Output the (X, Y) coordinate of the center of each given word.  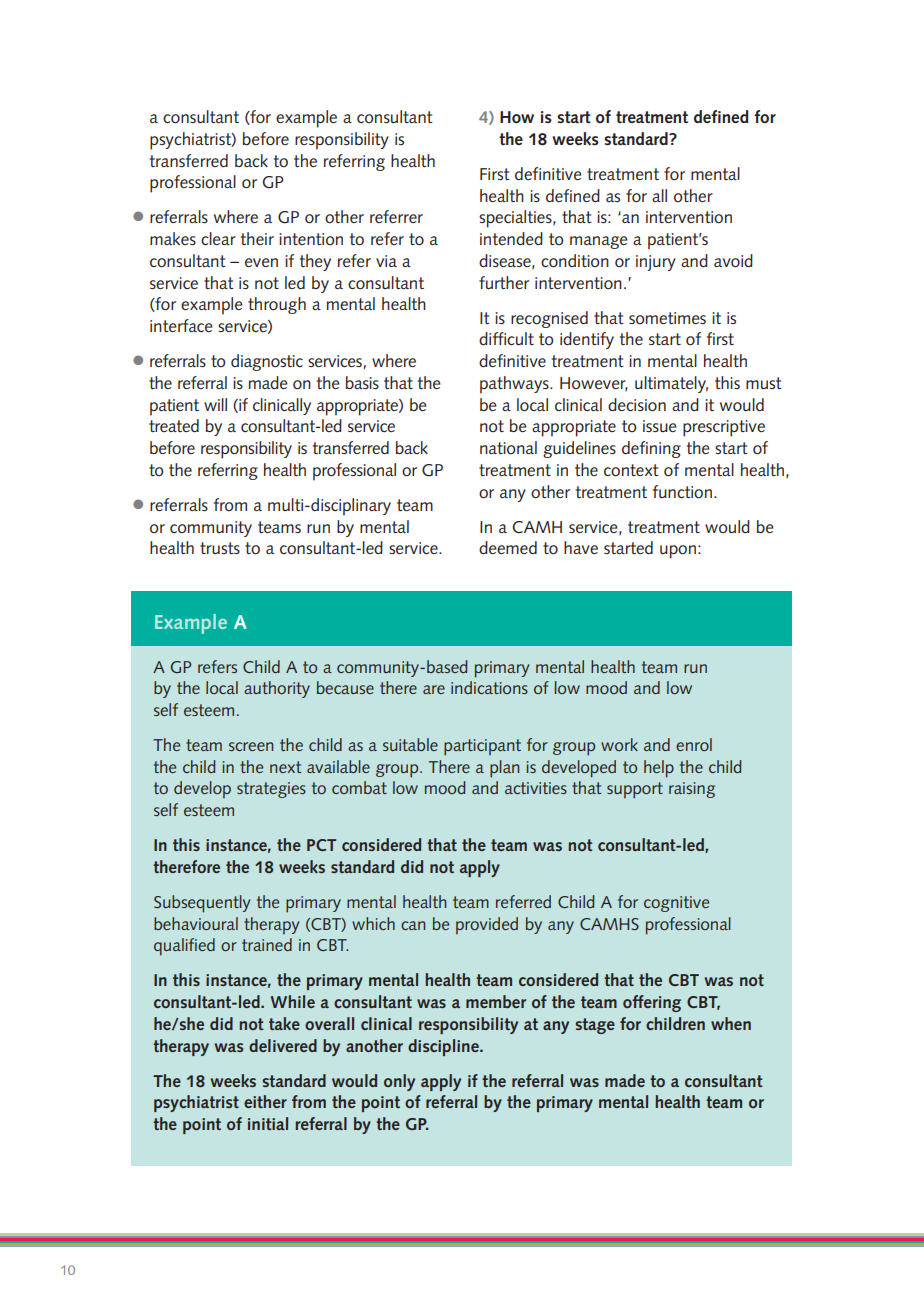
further (504, 282)
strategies (271, 790)
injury (656, 263)
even (261, 262)
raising (692, 790)
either (265, 1101)
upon (678, 552)
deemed (508, 547)
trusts (220, 548)
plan (504, 769)
